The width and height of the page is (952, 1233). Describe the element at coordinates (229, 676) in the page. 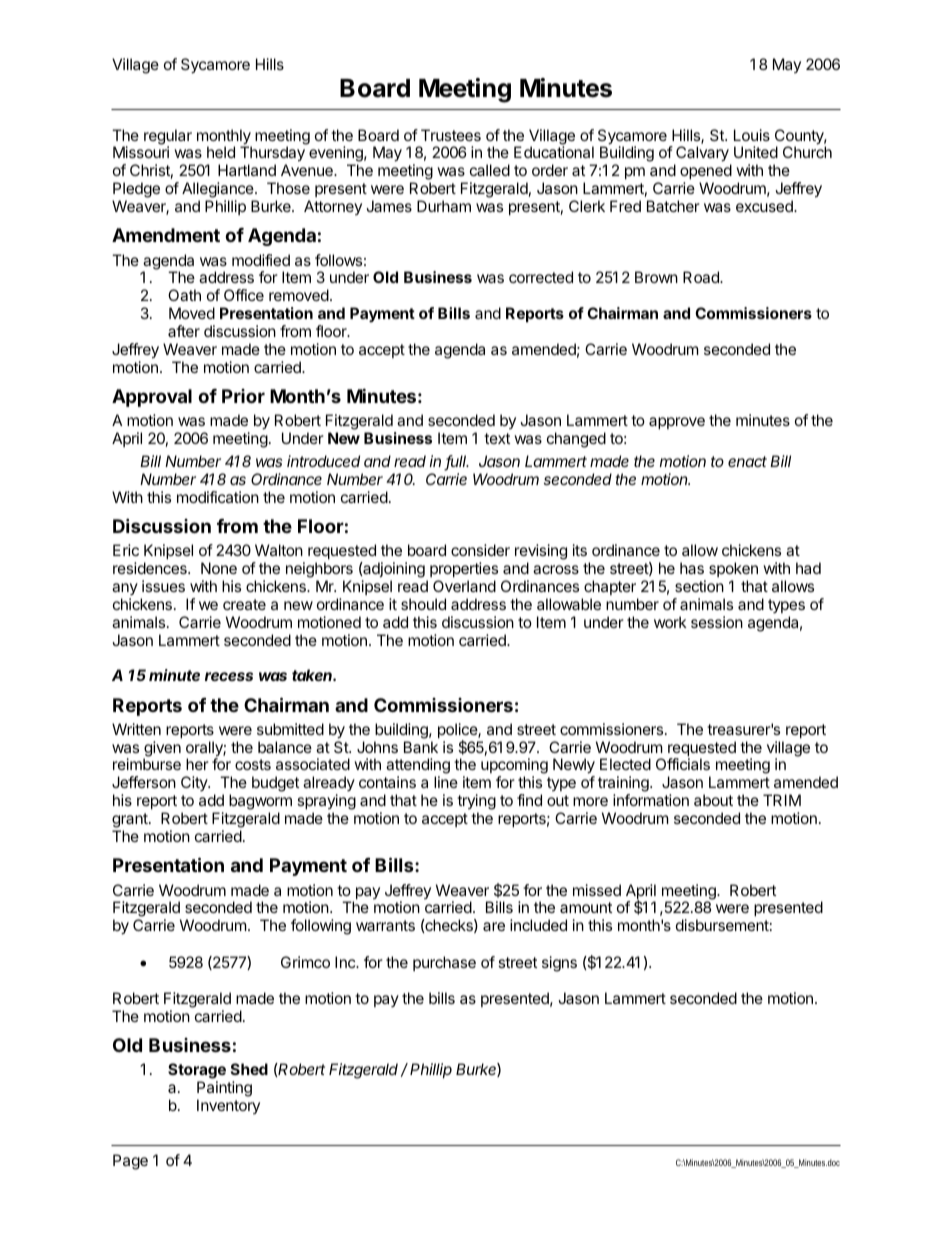

I see `recess` at that location.
